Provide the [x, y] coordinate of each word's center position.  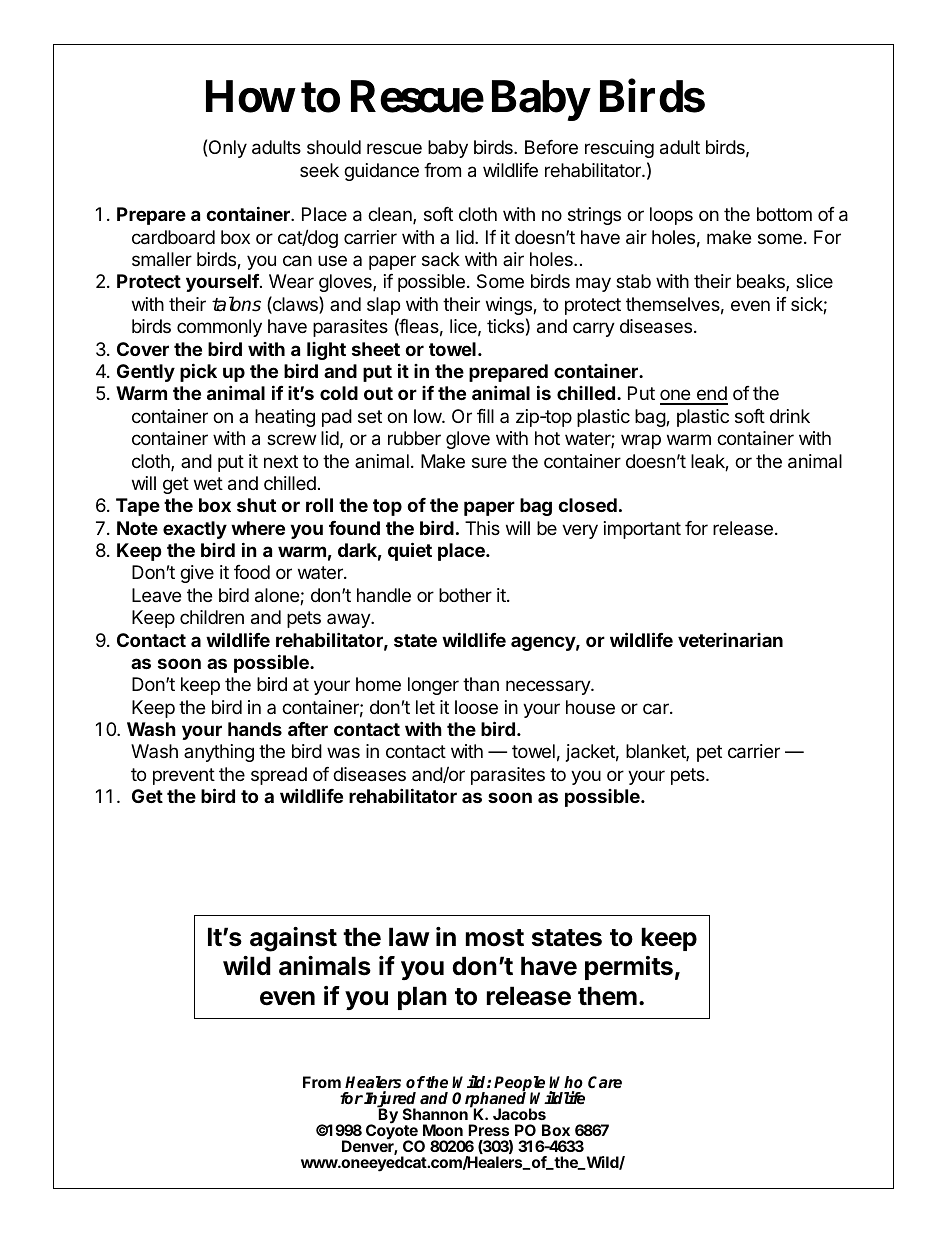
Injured [390, 1100]
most [495, 938]
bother [465, 595]
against [293, 939]
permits [629, 968]
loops [671, 216]
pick [198, 372]
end [711, 395]
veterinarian [730, 640]
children [212, 617]
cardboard [173, 237]
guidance [381, 172]
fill [485, 416]
